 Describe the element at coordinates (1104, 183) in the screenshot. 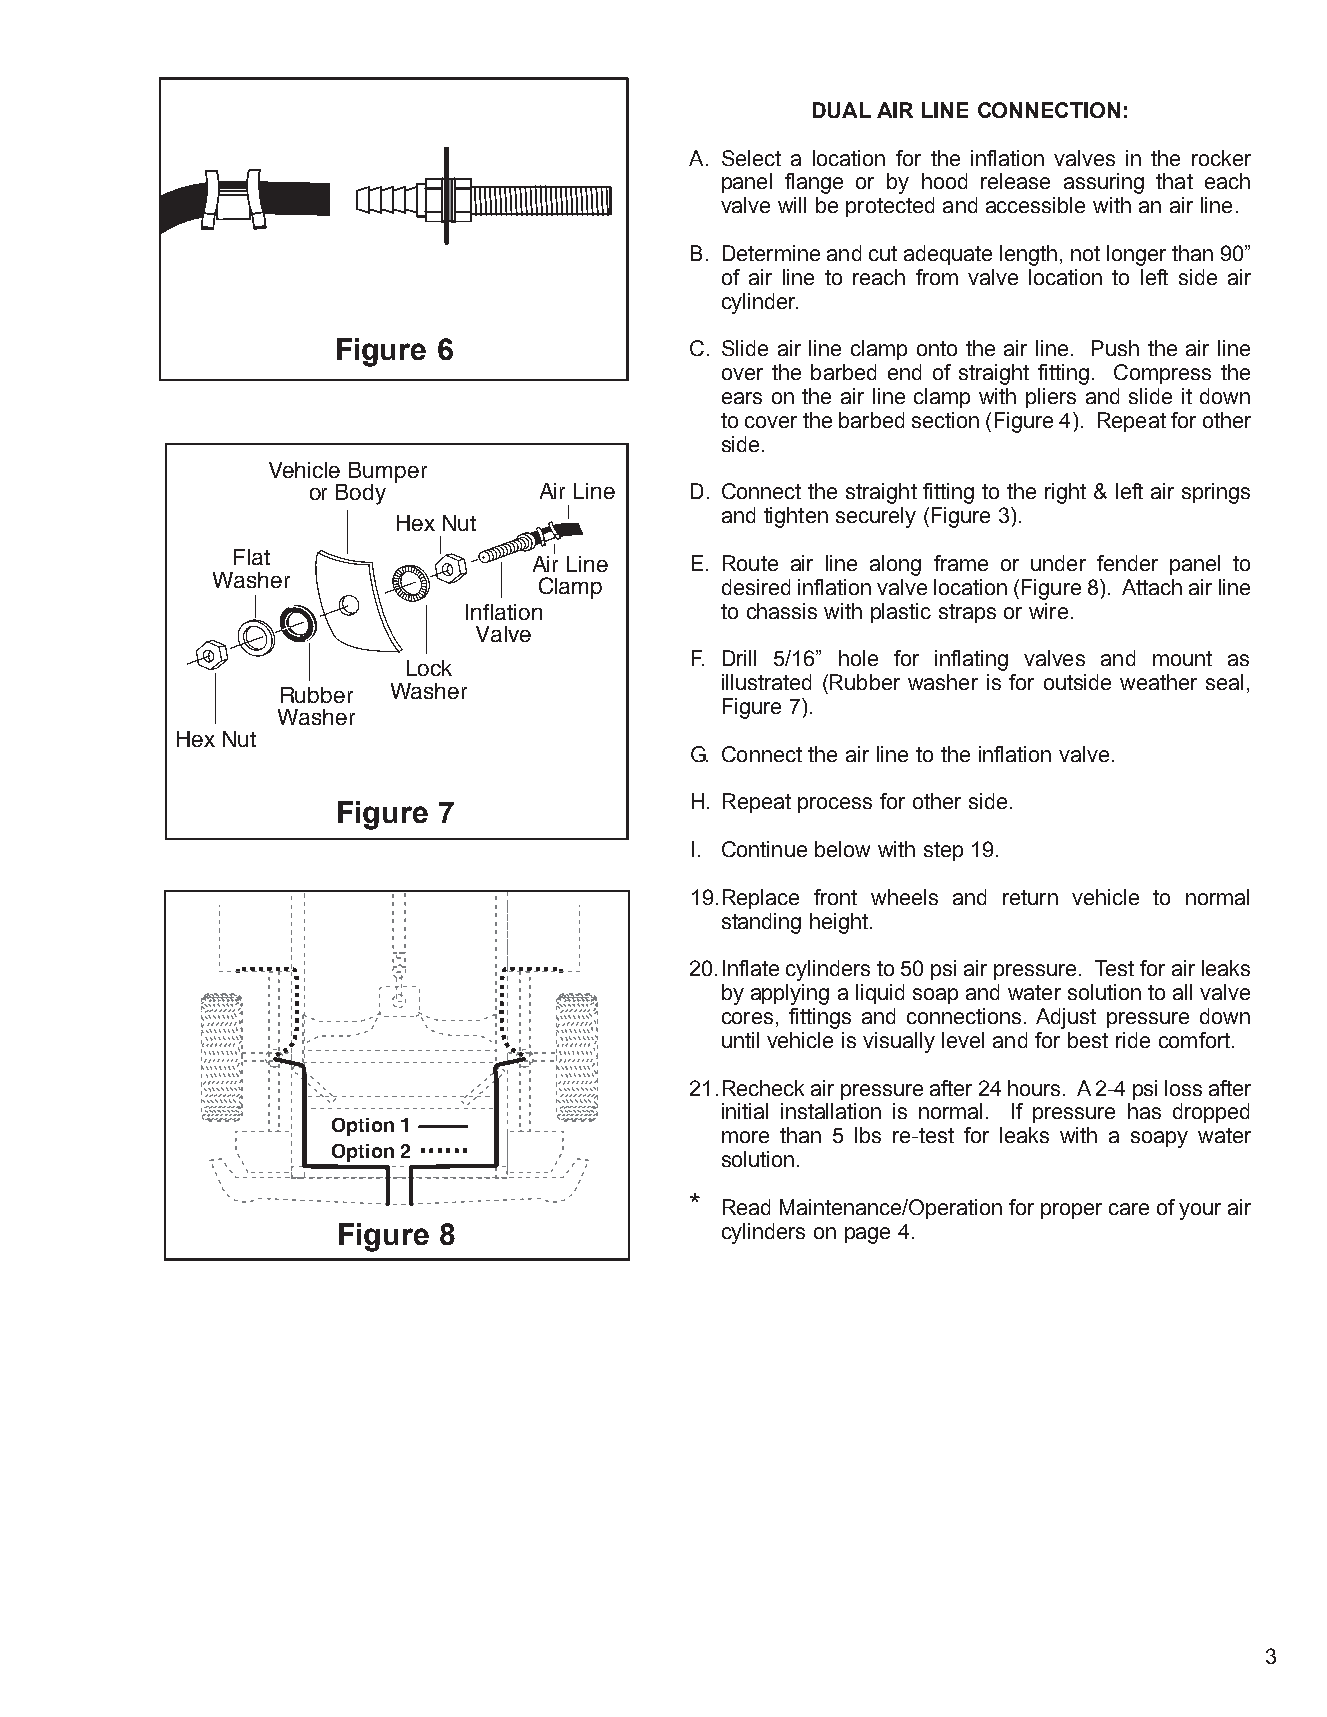

I see `assuring` at that location.
